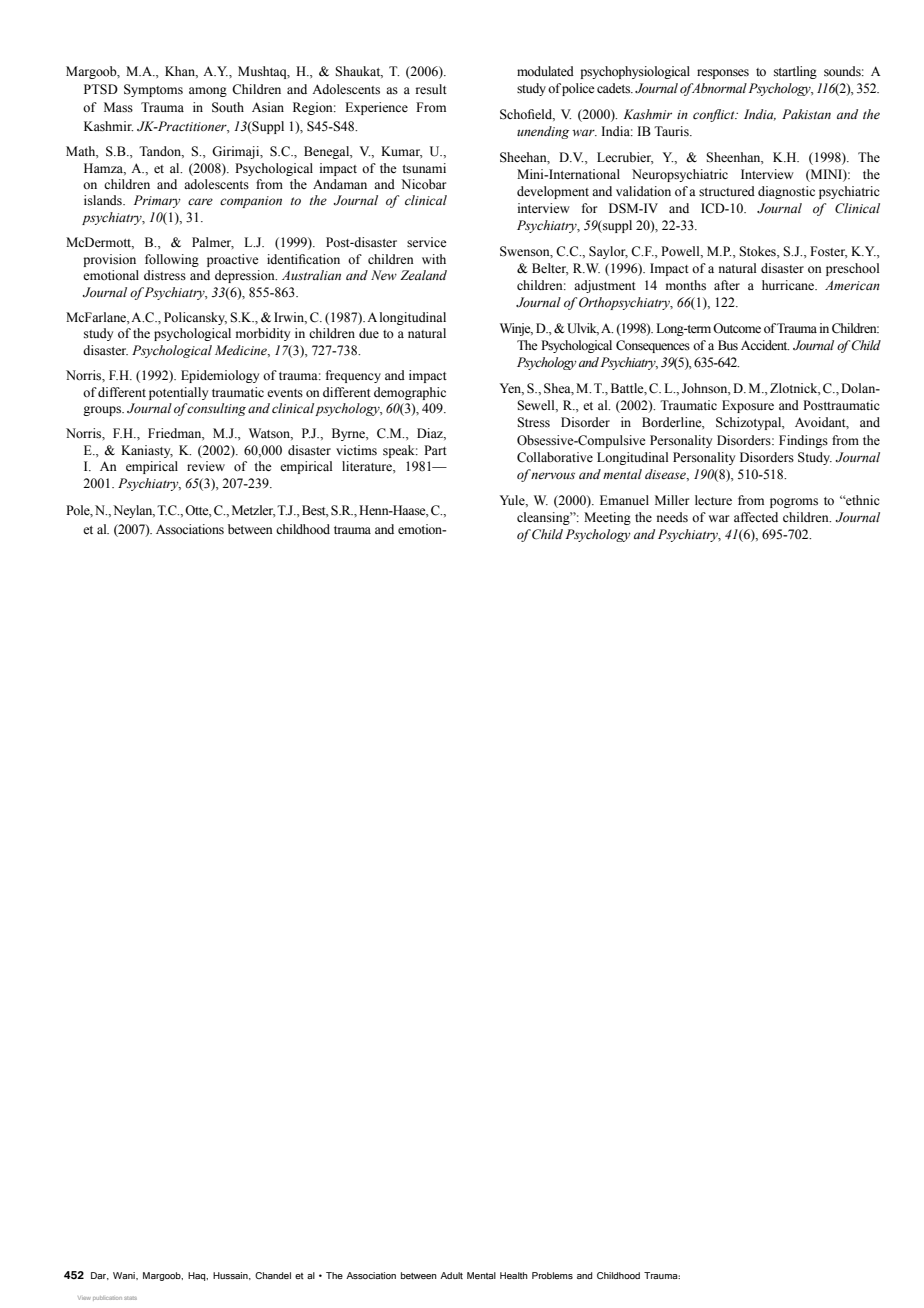 The width and height of the screenshot is (924, 1308). What do you see at coordinates (748, 406) in the screenshot?
I see `Exposure` at bounding box center [748, 406].
